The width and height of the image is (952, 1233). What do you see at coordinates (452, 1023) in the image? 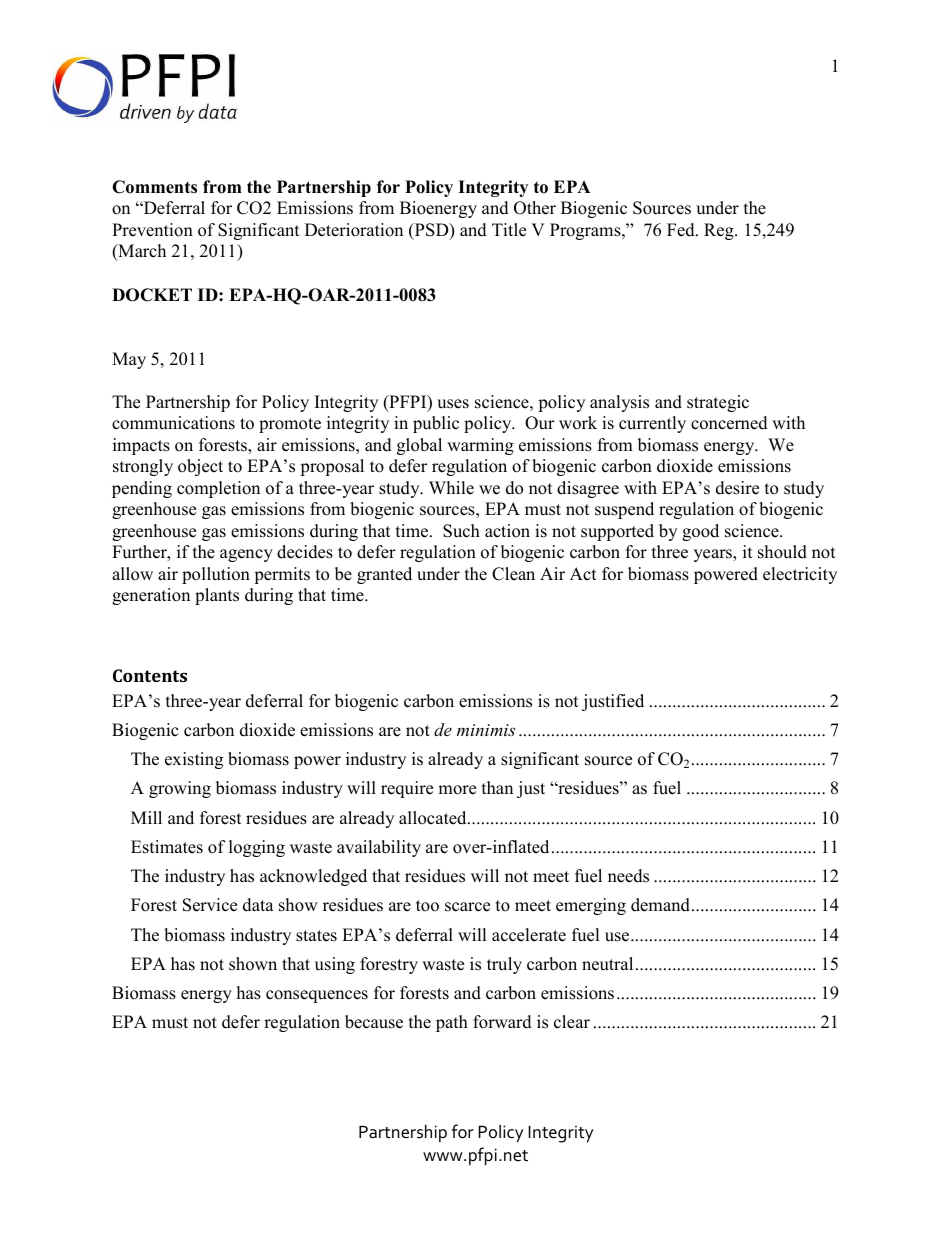
I see `path` at bounding box center [452, 1023].
